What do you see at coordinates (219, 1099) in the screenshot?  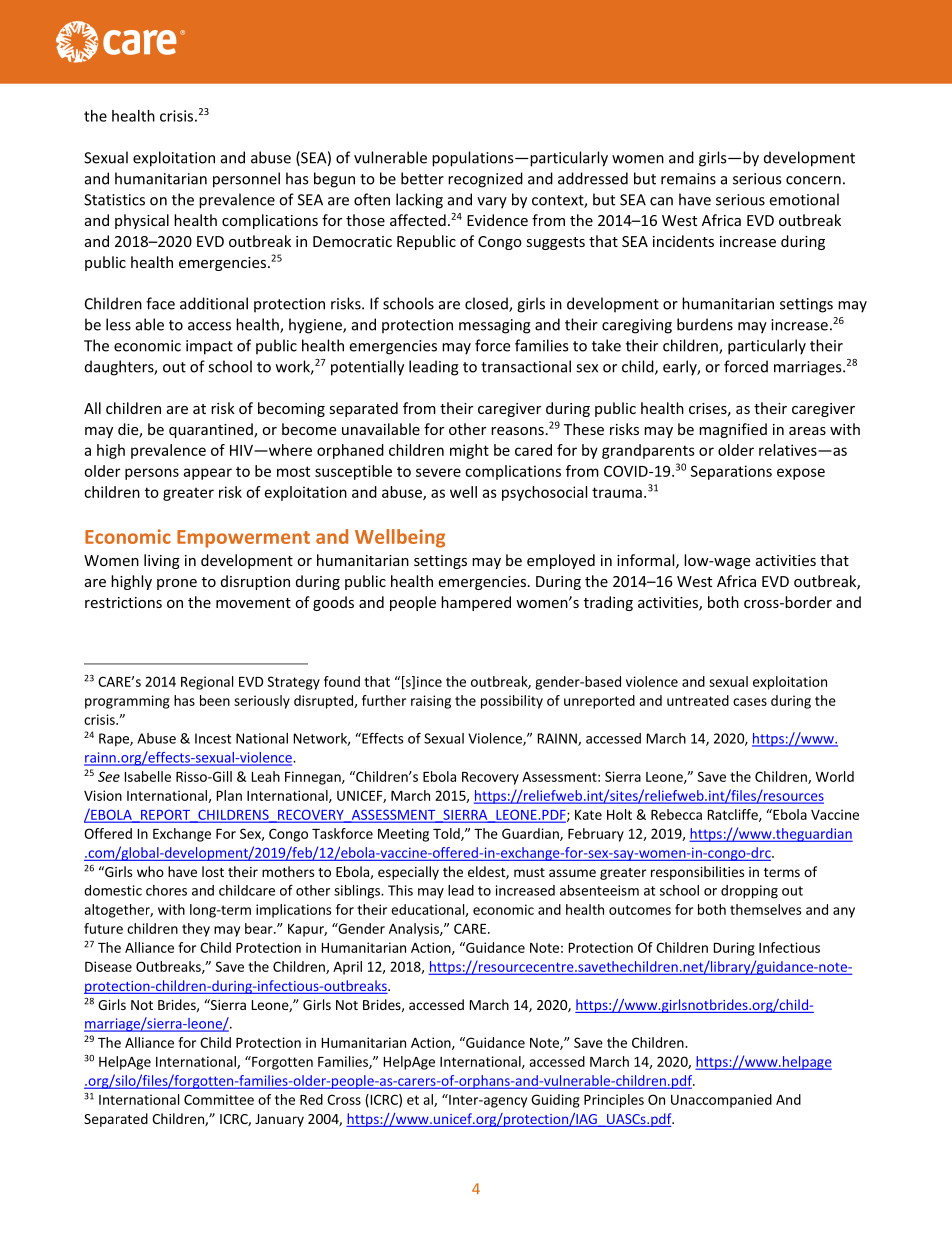 I see `Committee` at bounding box center [219, 1099].
